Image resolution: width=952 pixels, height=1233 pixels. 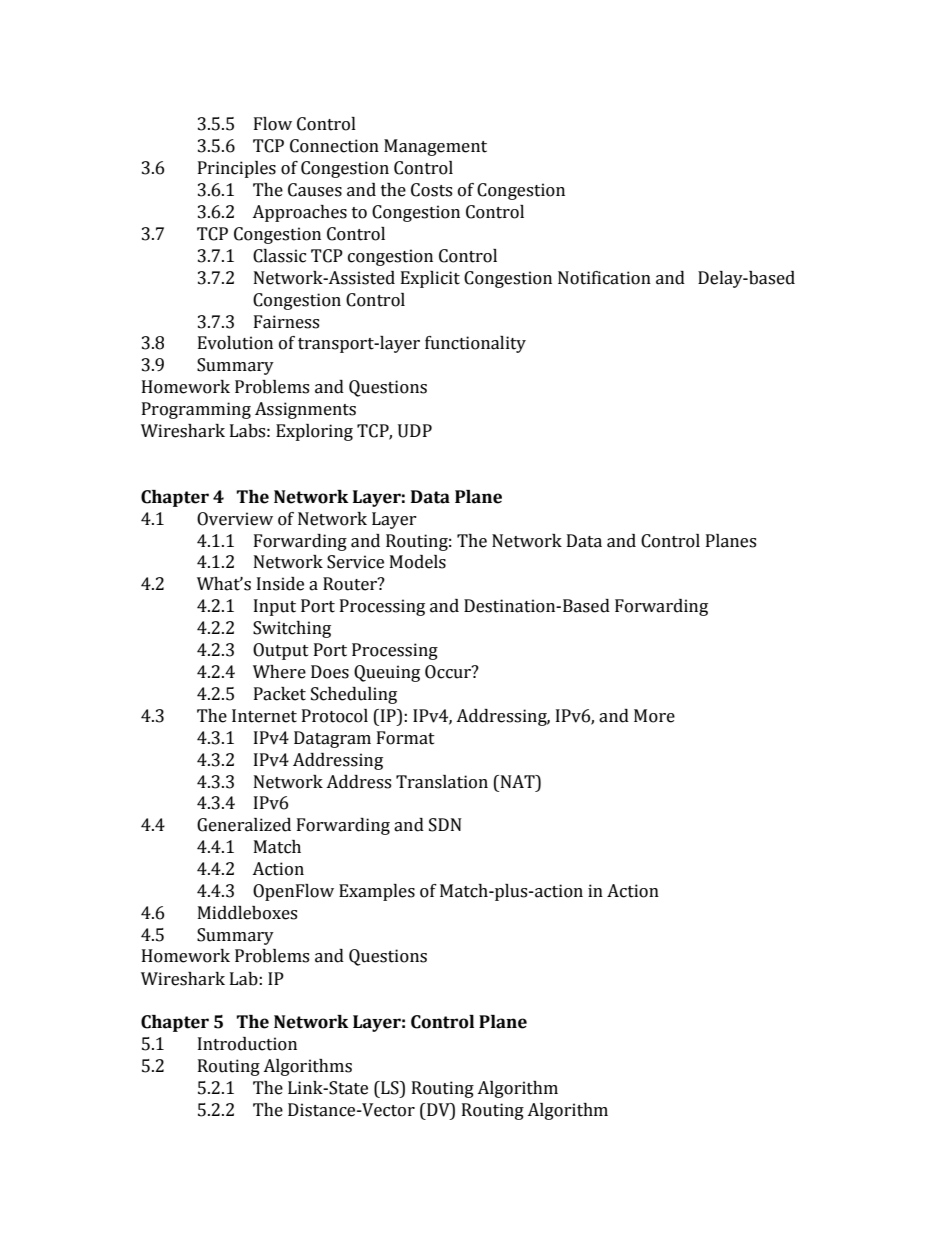 What do you see at coordinates (445, 825) in the document?
I see `SDN` at bounding box center [445, 825].
